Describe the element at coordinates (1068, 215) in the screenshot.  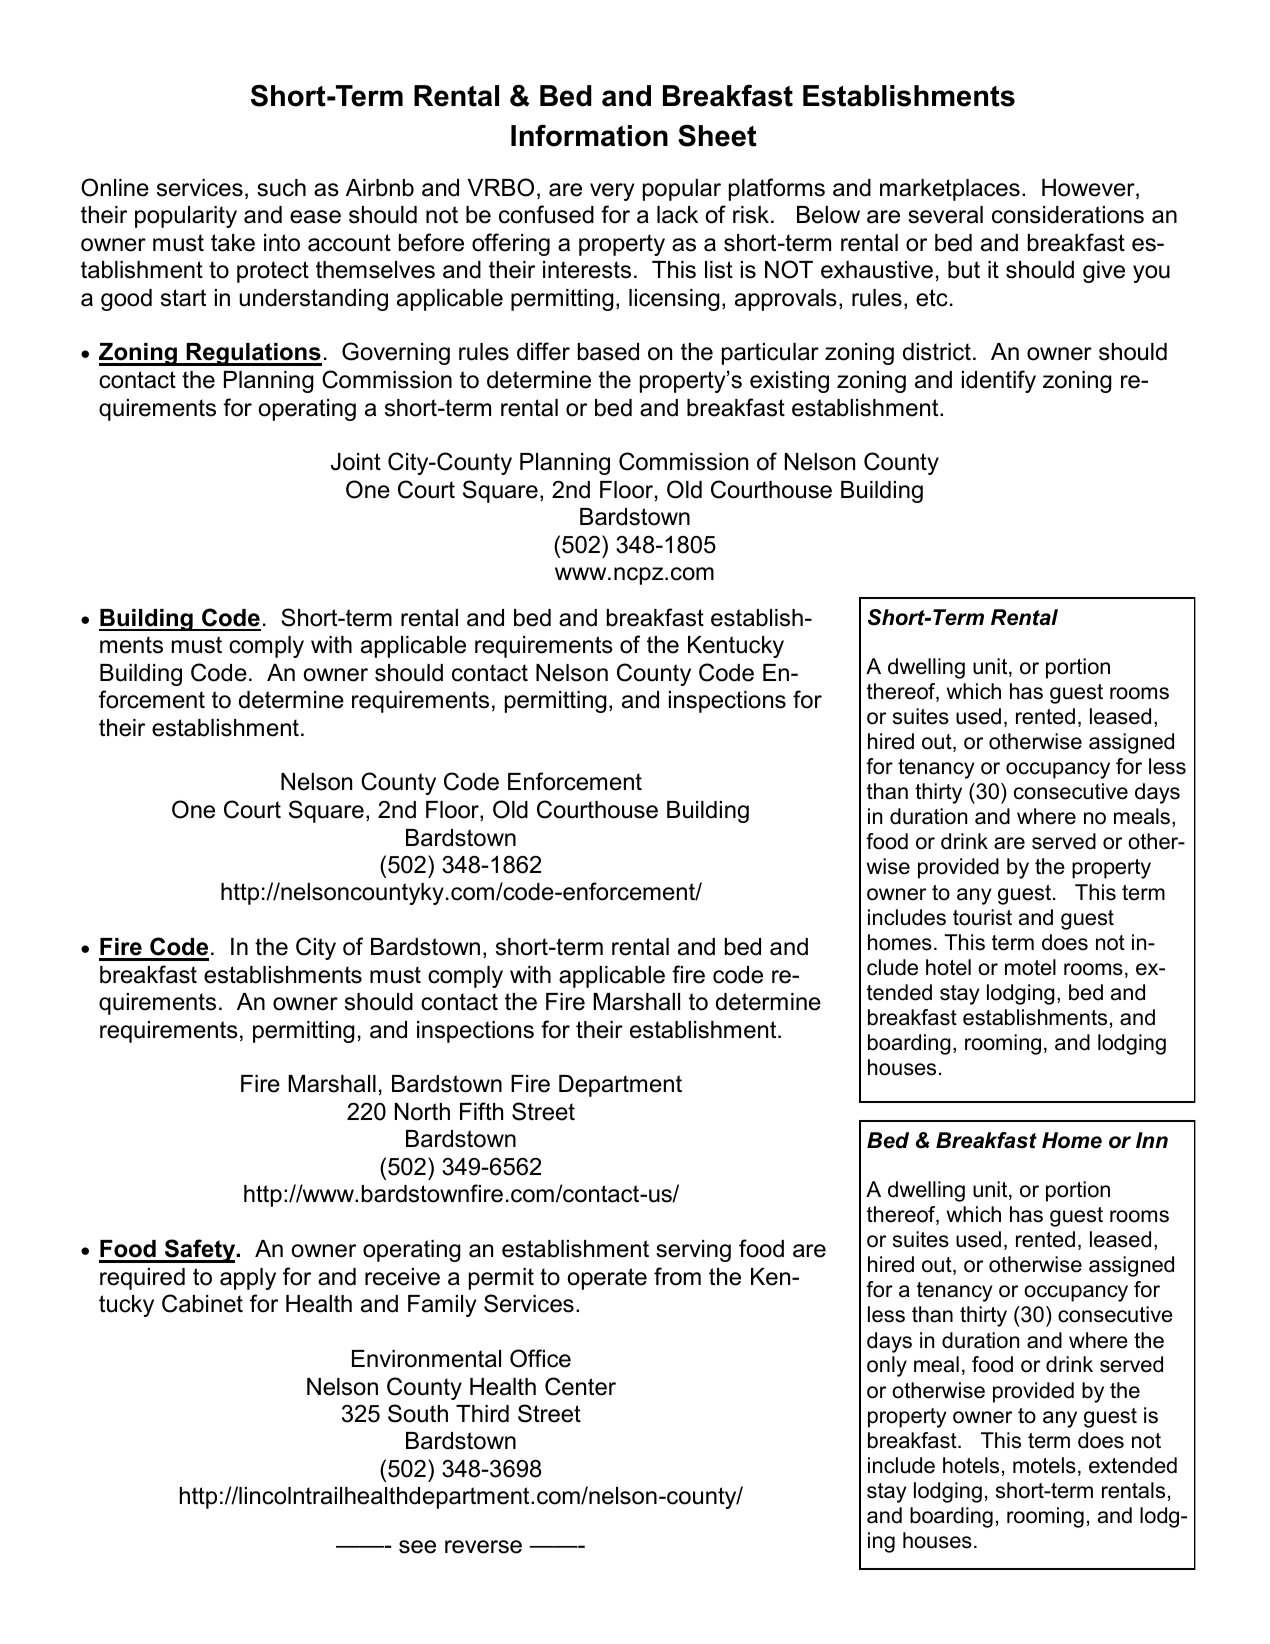
I see `considerations` at that location.
